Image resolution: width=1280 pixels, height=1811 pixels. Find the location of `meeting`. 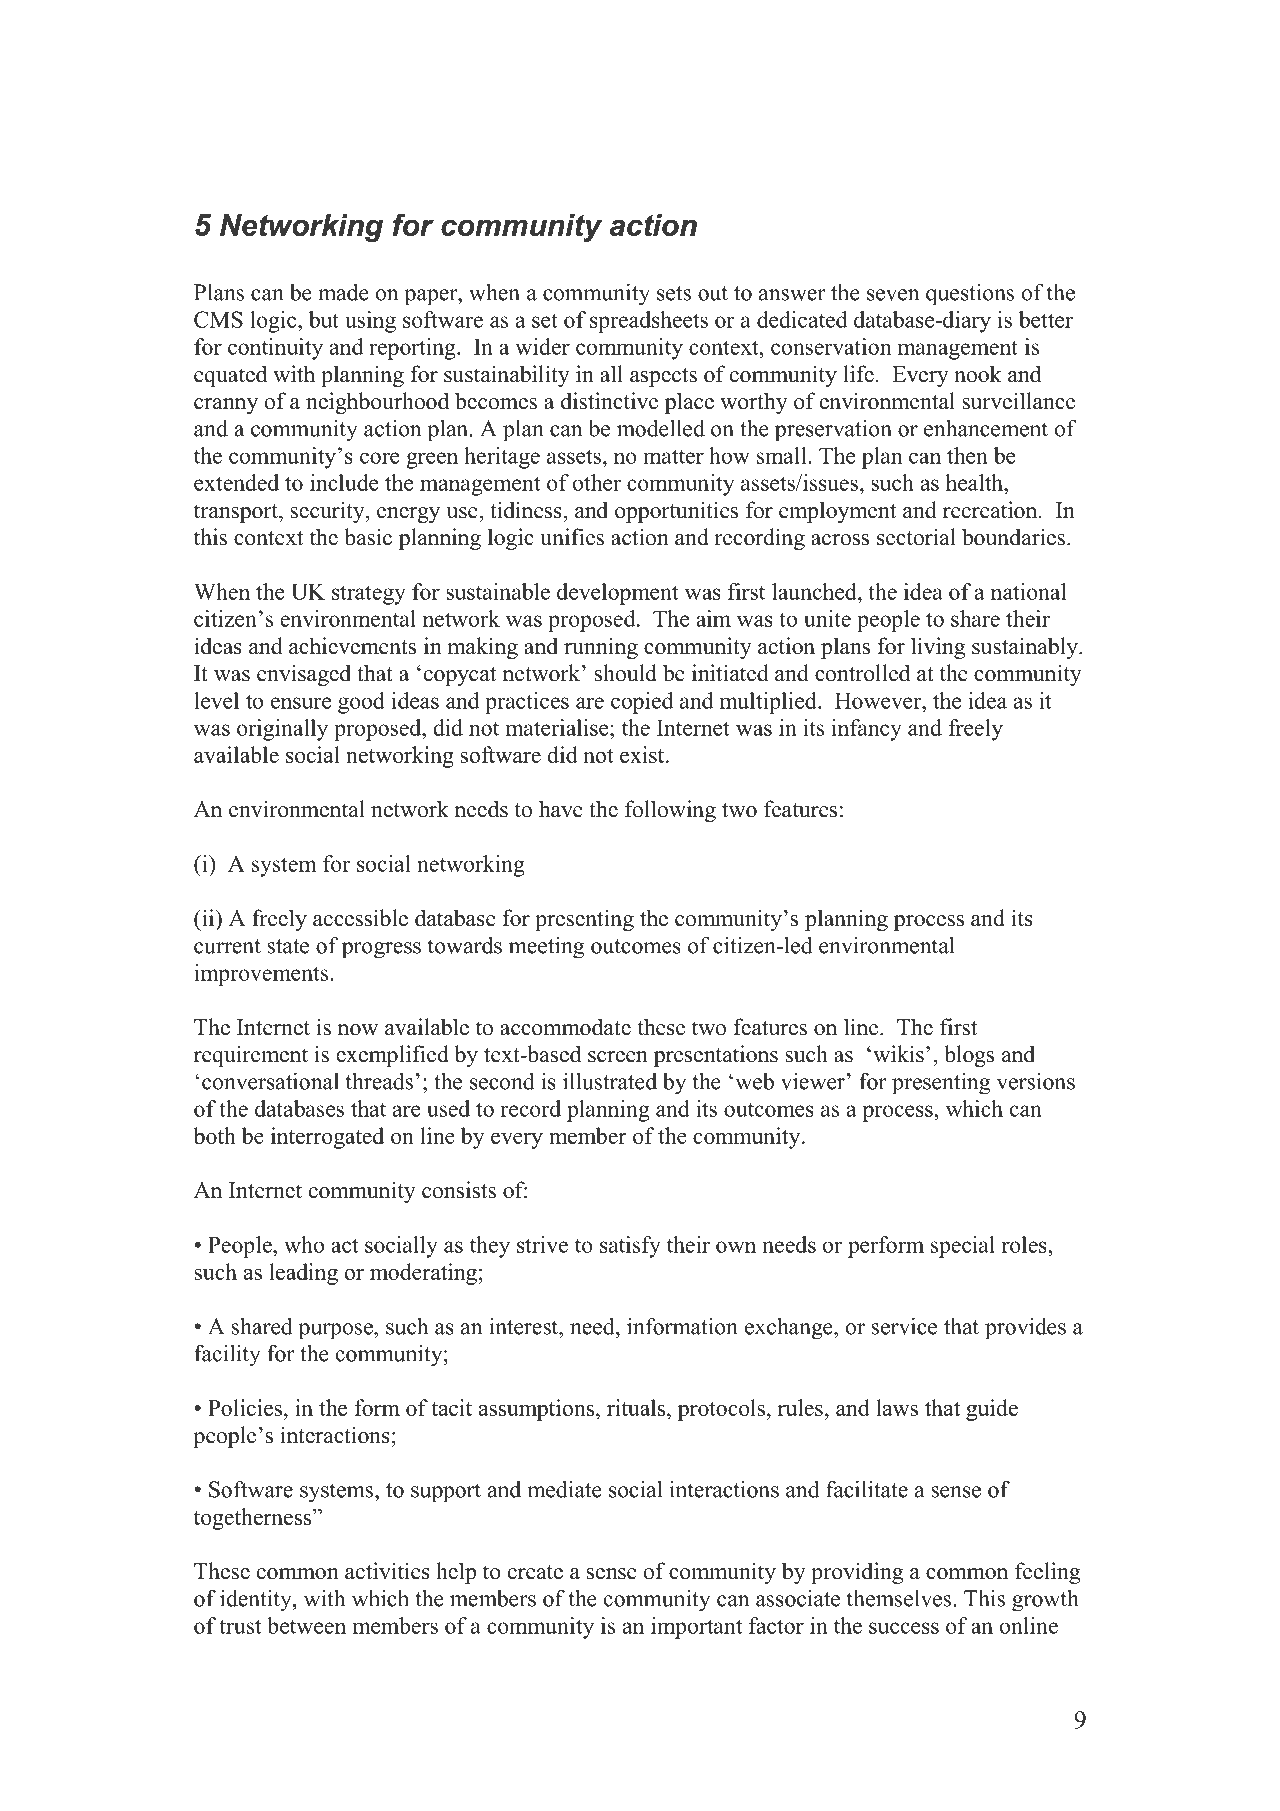

meeting is located at coordinates (546, 948).
